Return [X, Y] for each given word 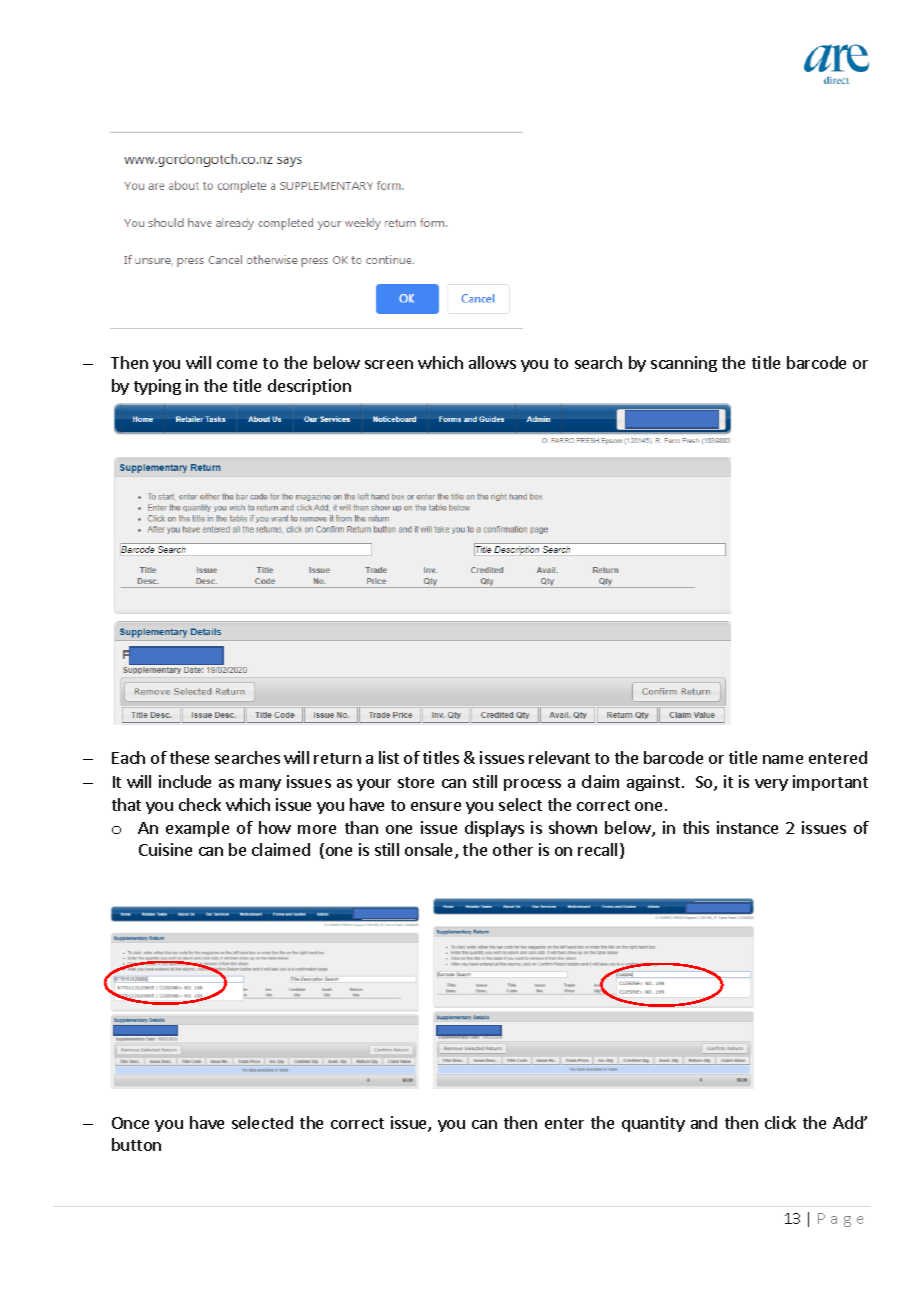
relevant [559, 757]
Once [130, 1123]
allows [492, 362]
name [783, 759]
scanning [684, 364]
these [189, 757]
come [237, 364]
